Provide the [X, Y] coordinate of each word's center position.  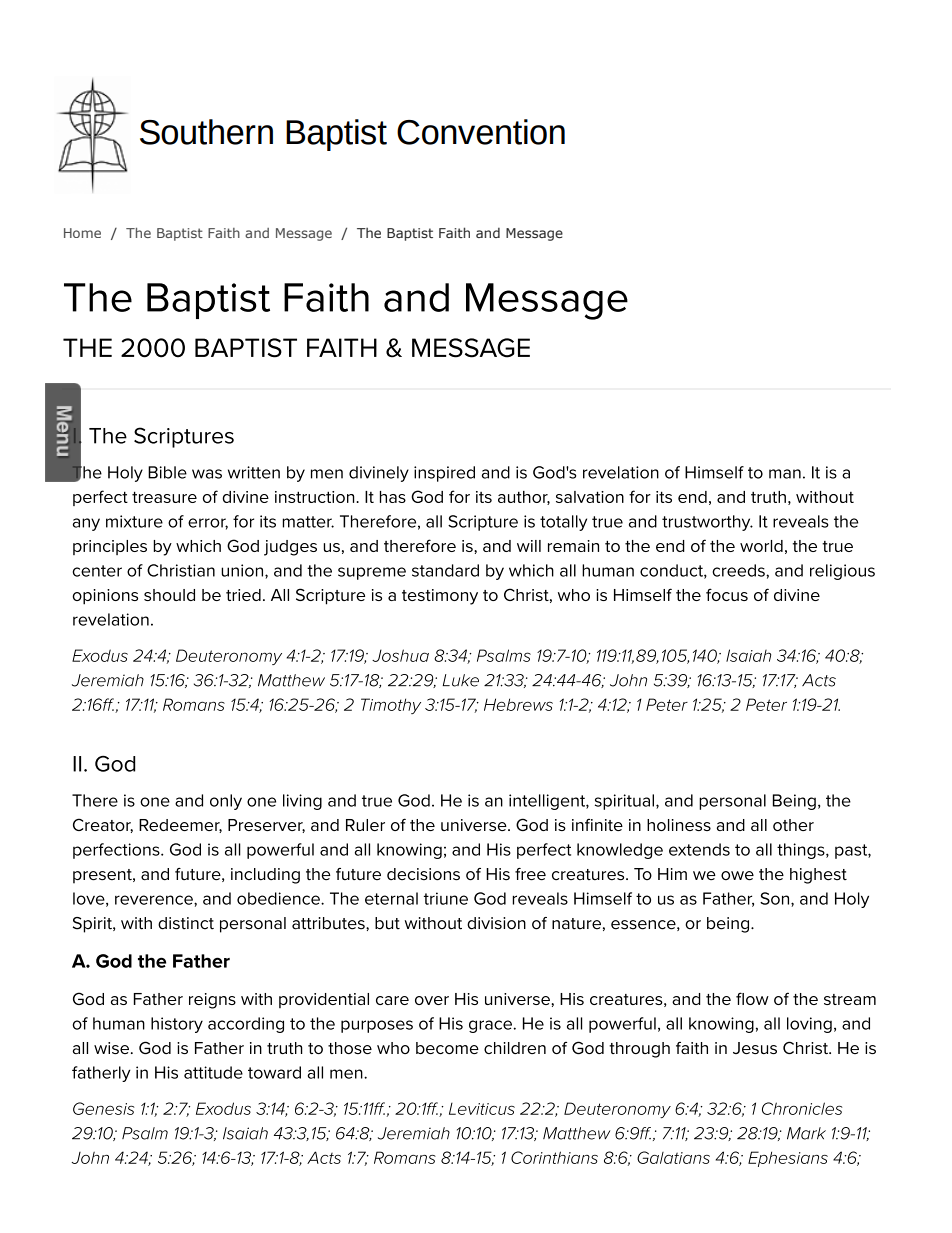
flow [752, 998]
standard [445, 570]
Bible [167, 472]
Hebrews [518, 704]
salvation [590, 497]
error [208, 524]
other [793, 825]
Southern [206, 132]
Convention [481, 132]
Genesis [104, 1108]
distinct [186, 923]
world [761, 546]
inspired [444, 474]
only [226, 802]
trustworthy [707, 523]
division [496, 923]
